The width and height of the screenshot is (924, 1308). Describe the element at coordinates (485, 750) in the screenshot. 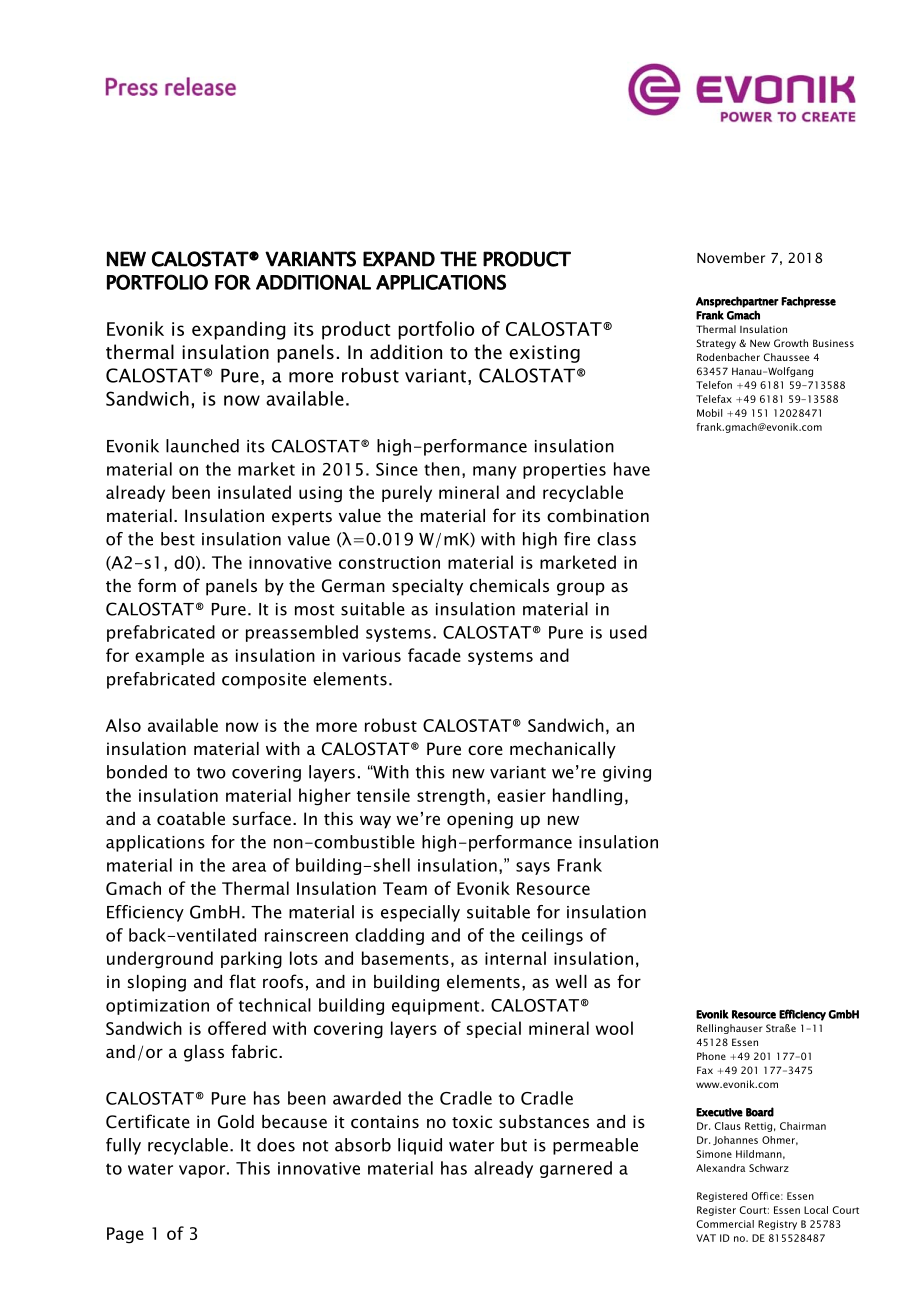

I see `core` at that location.
